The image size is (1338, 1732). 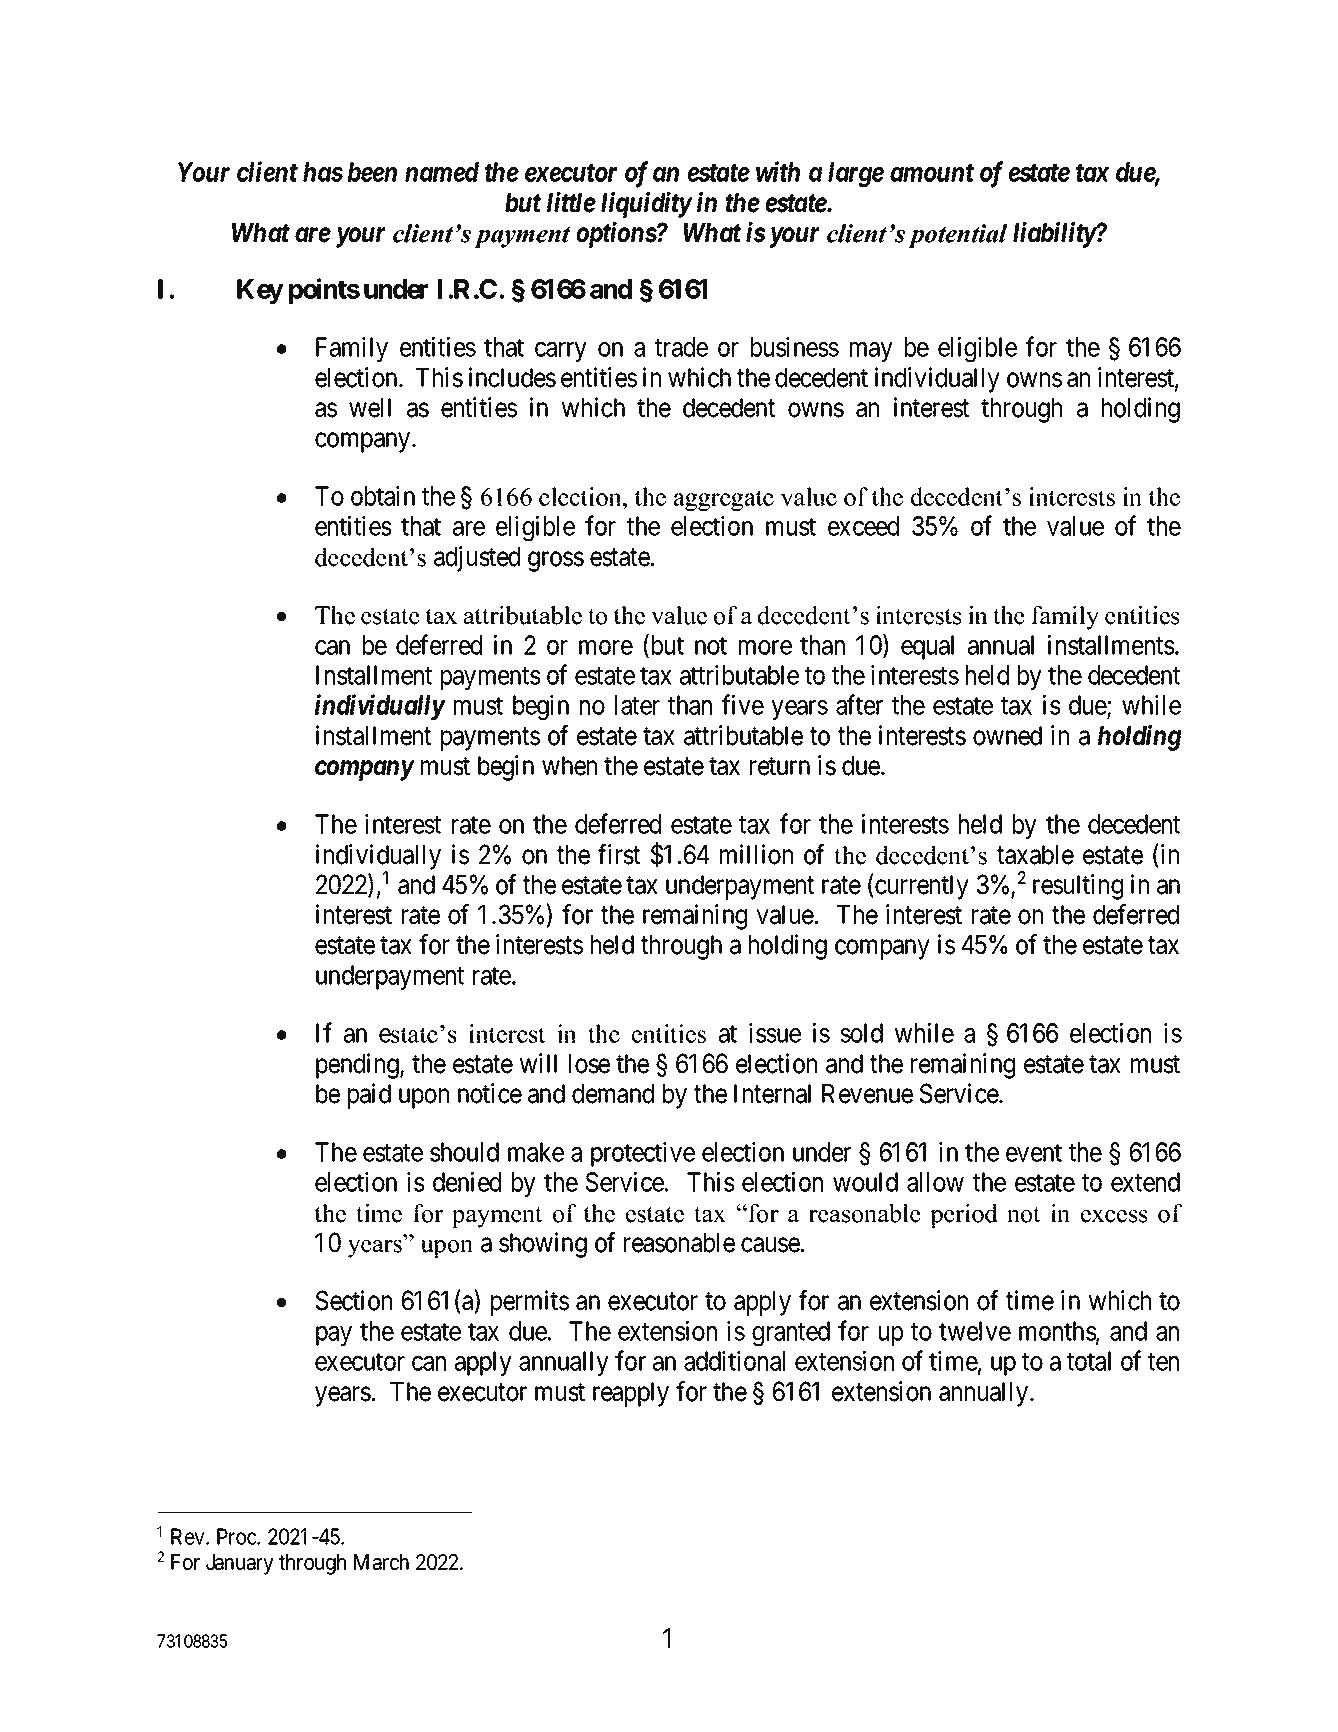 I want to click on adjusted, so click(x=477, y=559).
